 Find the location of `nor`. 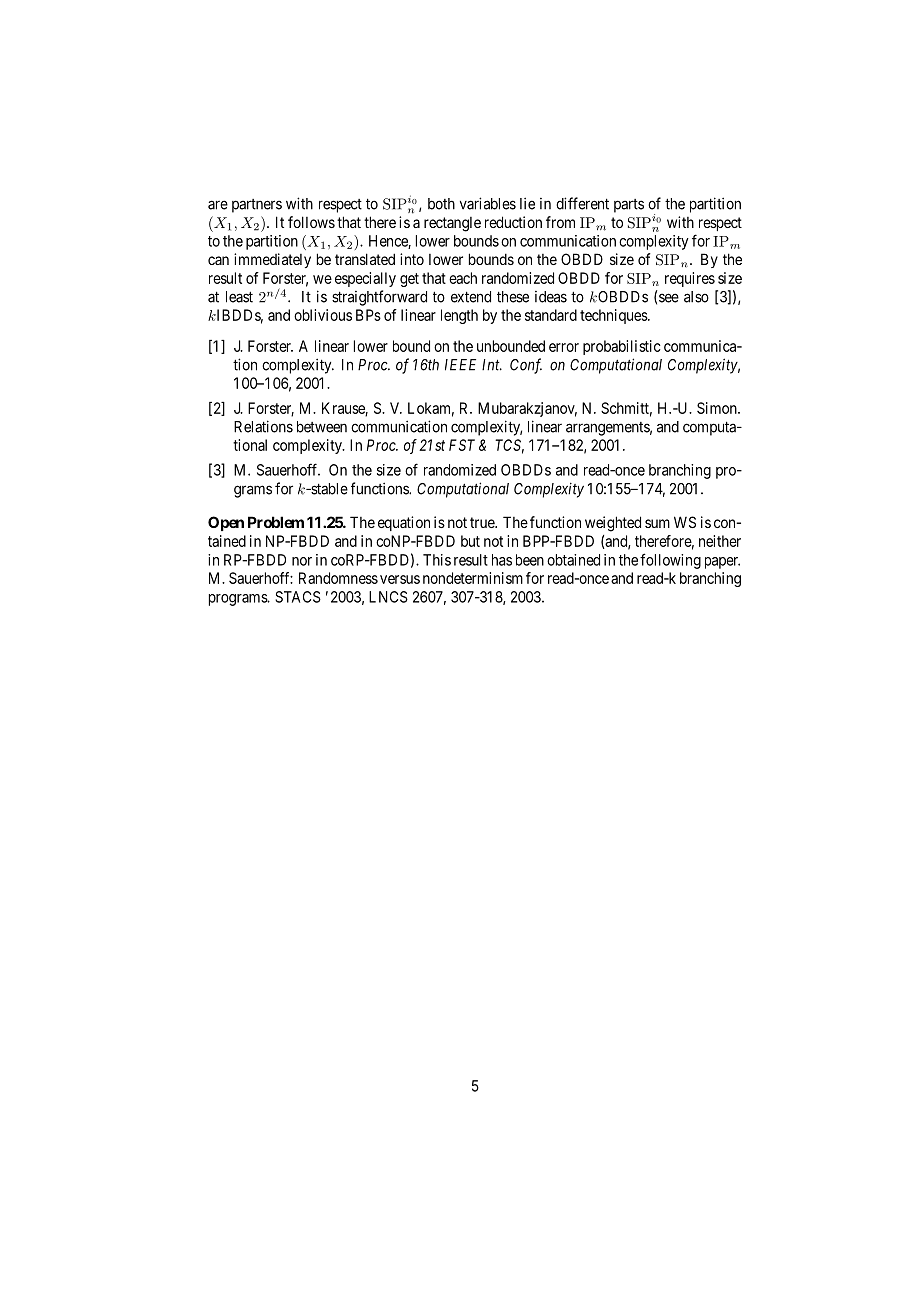

nor is located at coordinates (302, 561).
